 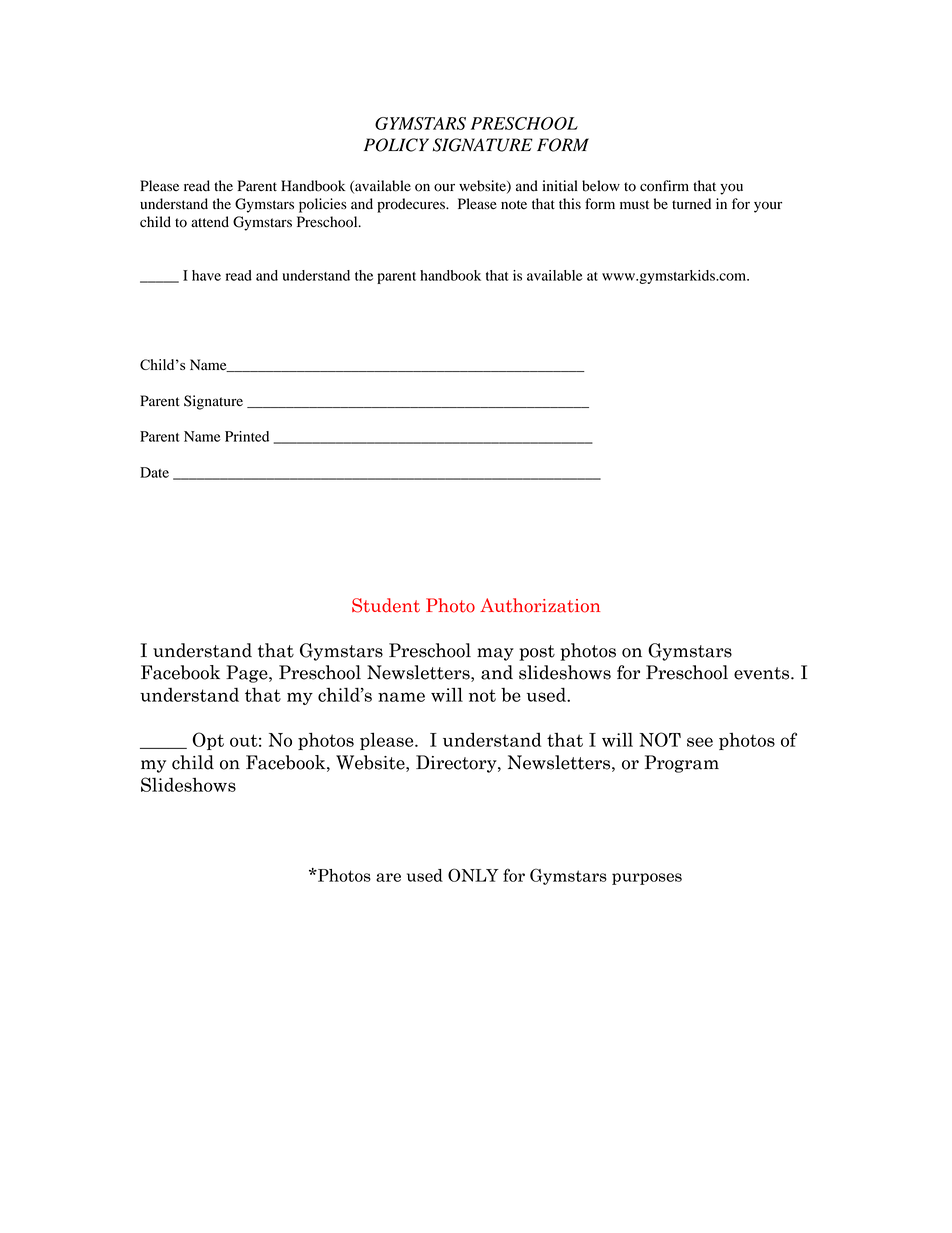 I want to click on attend, so click(x=210, y=222).
